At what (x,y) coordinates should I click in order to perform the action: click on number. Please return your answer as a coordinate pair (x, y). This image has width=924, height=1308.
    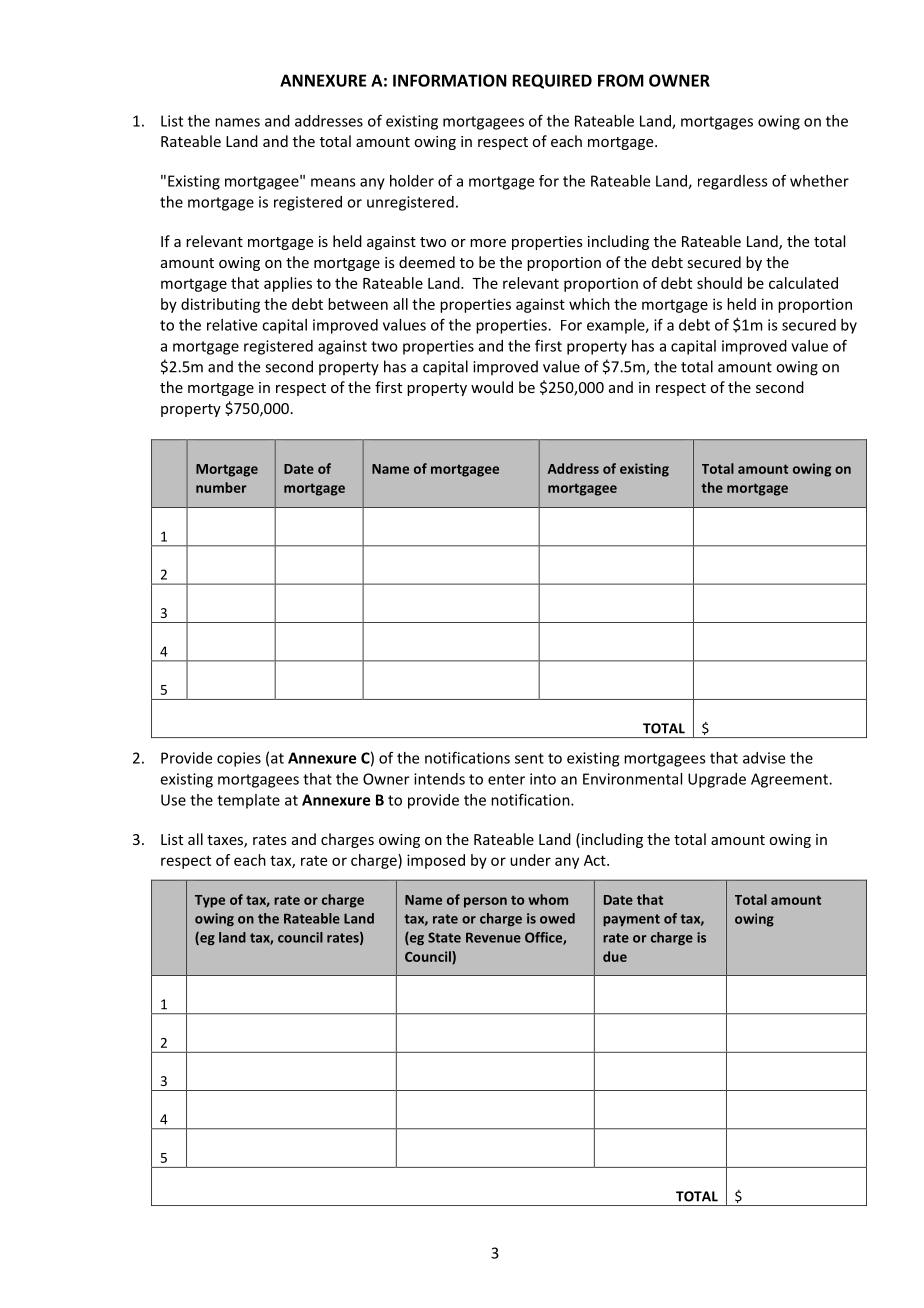
    Looking at the image, I should click on (221, 487).
